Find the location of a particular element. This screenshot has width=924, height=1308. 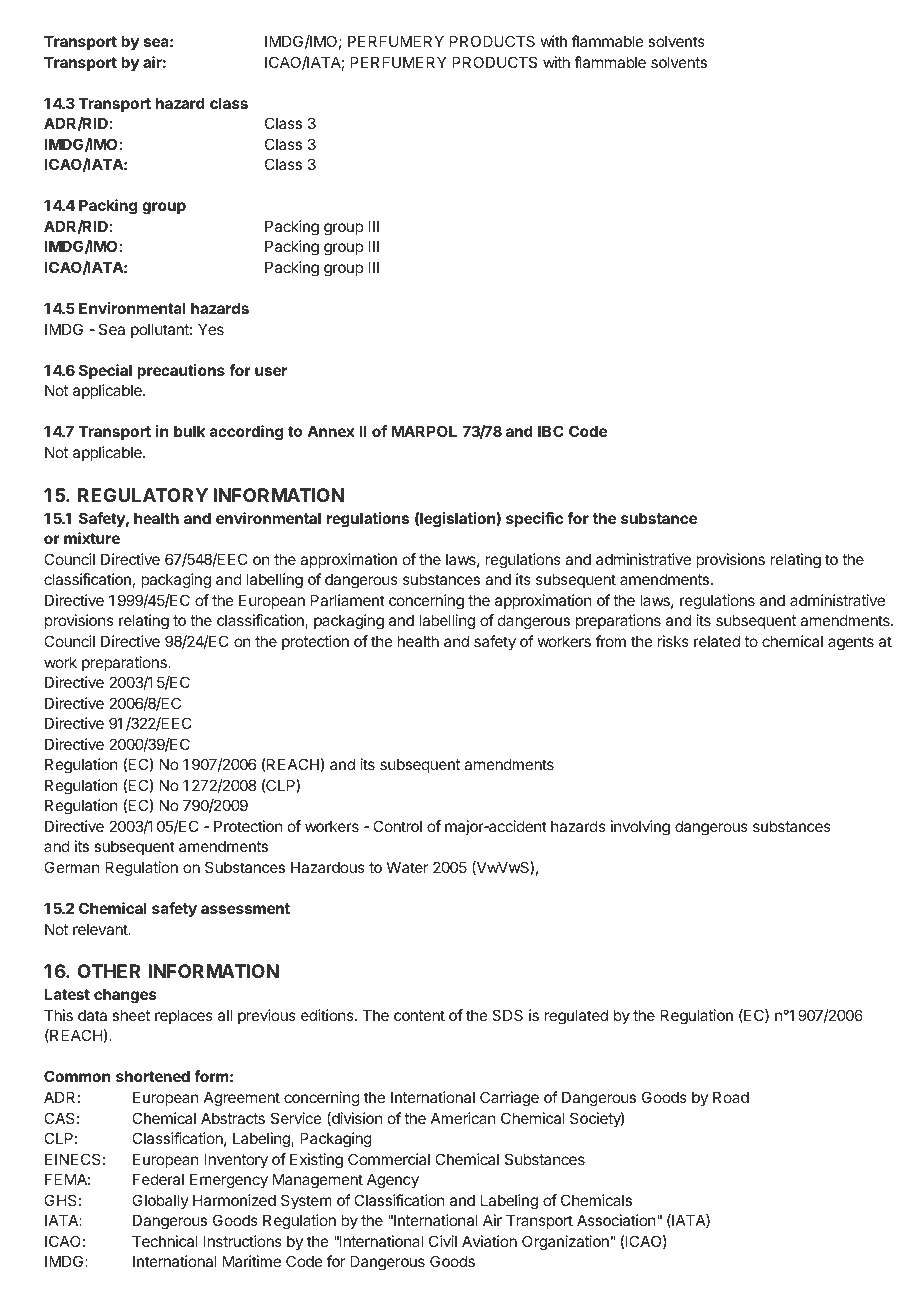

German is located at coordinates (71, 867).
